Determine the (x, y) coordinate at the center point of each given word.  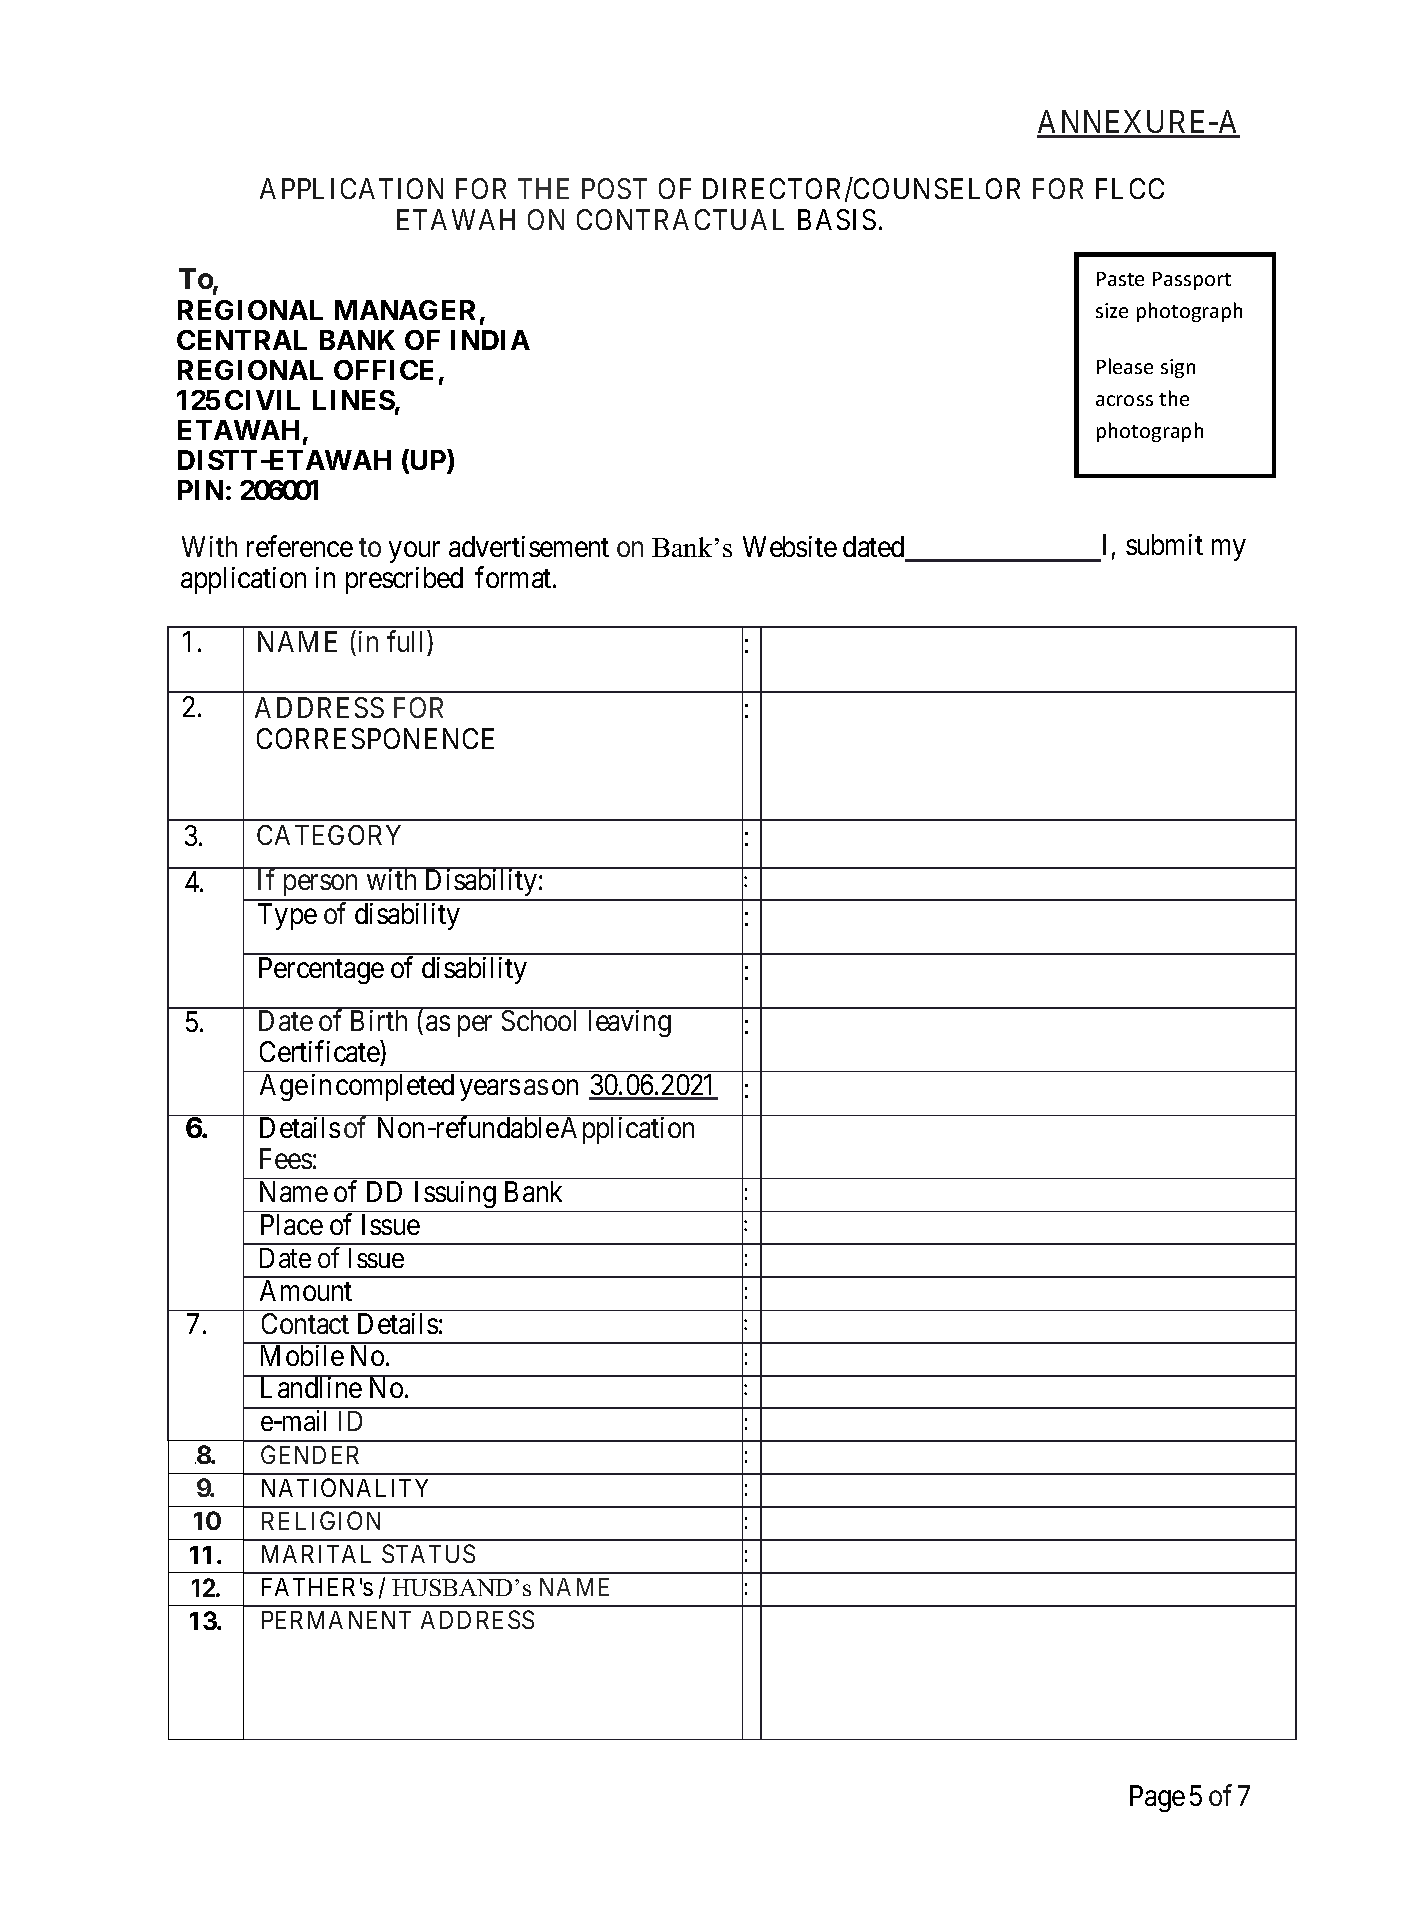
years (490, 1090)
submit (1164, 544)
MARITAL (316, 1554)
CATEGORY (329, 835)
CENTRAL (242, 340)
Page (1157, 1798)
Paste (1120, 279)
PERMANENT (336, 1620)
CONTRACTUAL (680, 219)
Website (790, 546)
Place (292, 1224)
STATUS (428, 1553)
